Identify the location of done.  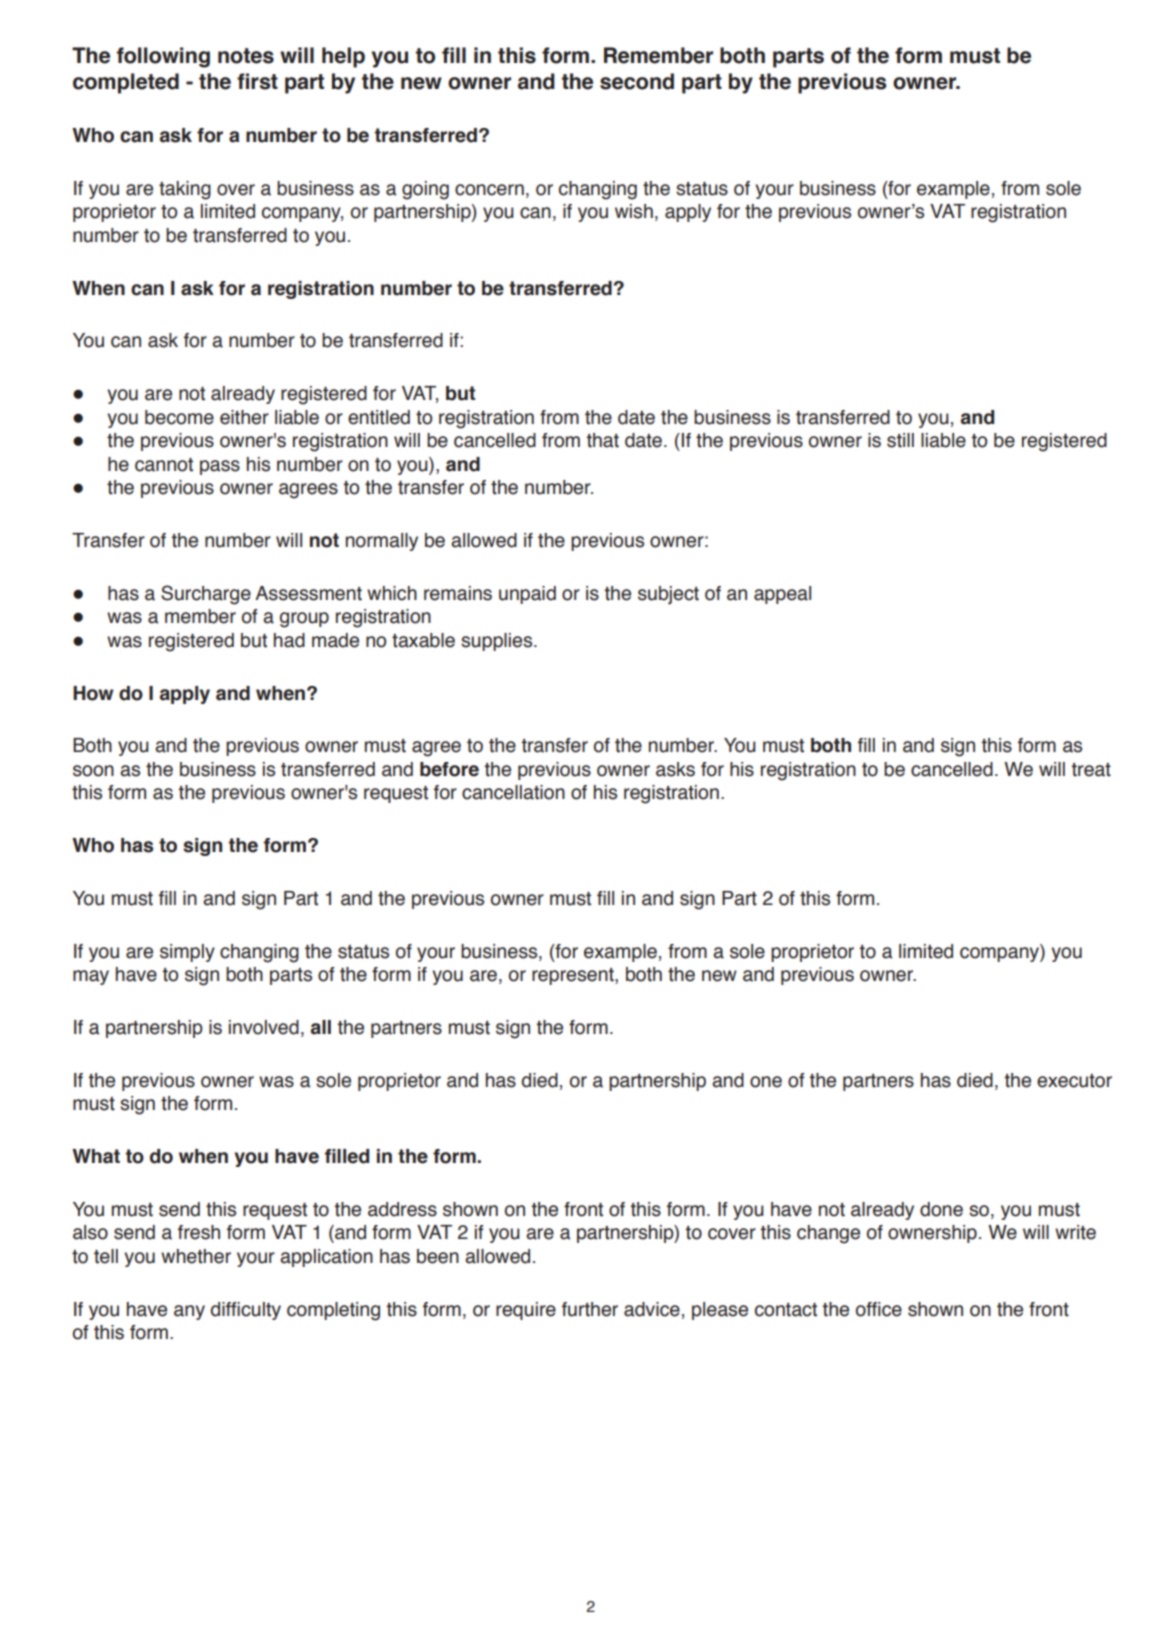
(941, 1209).
